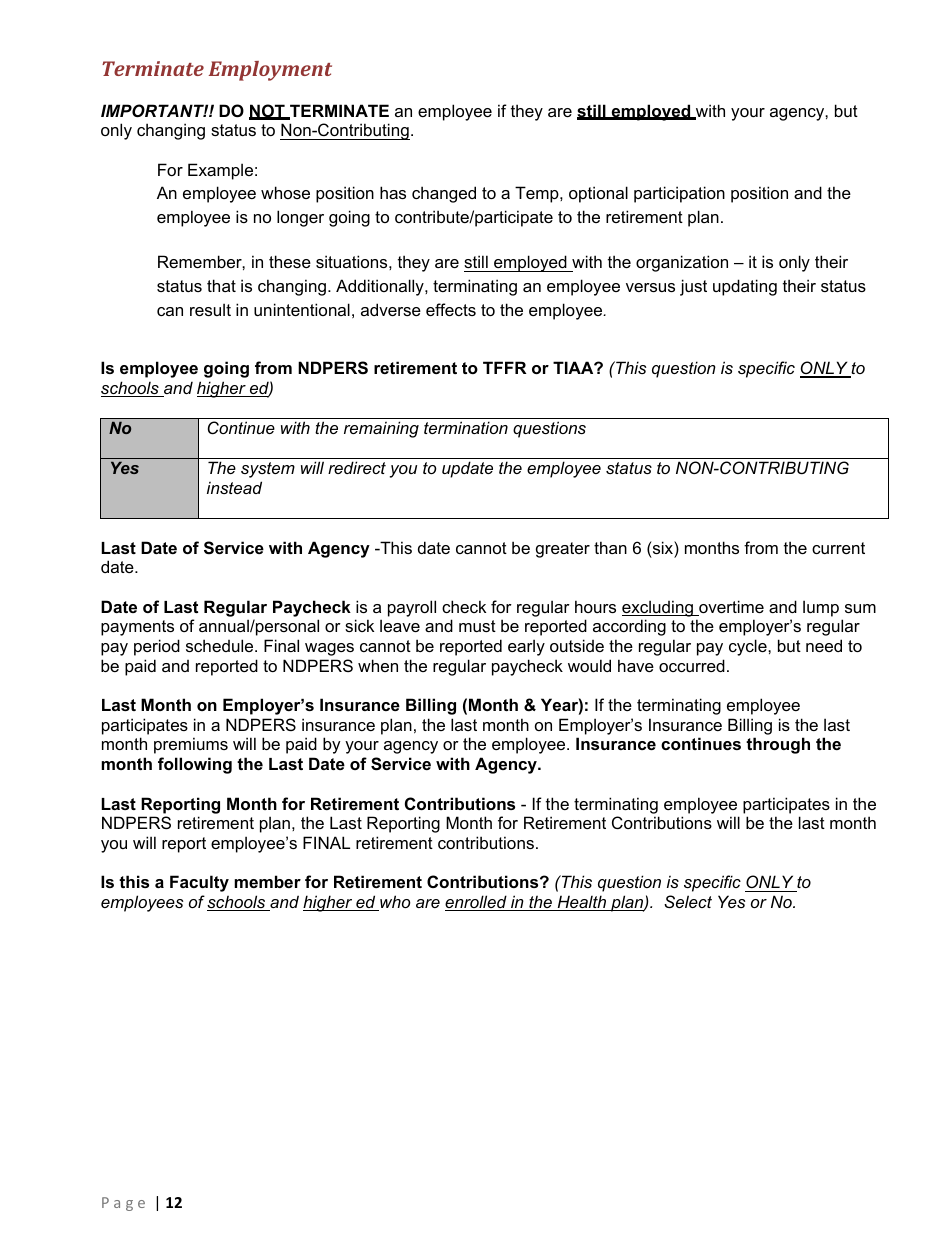 The image size is (952, 1233). What do you see at coordinates (730, 608) in the screenshot?
I see `overtime` at bounding box center [730, 608].
